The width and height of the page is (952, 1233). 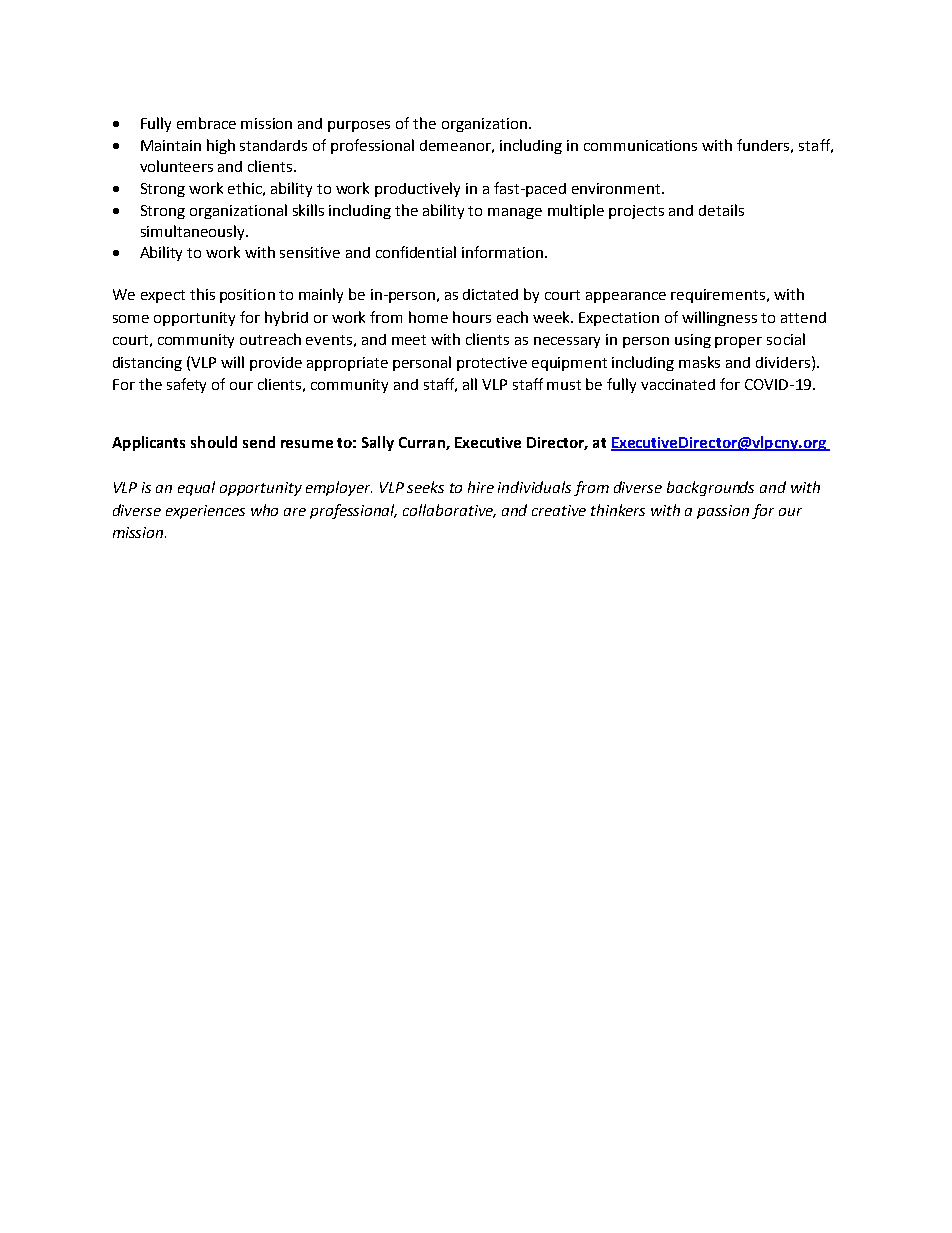 I want to click on collaborative, so click(x=449, y=511).
